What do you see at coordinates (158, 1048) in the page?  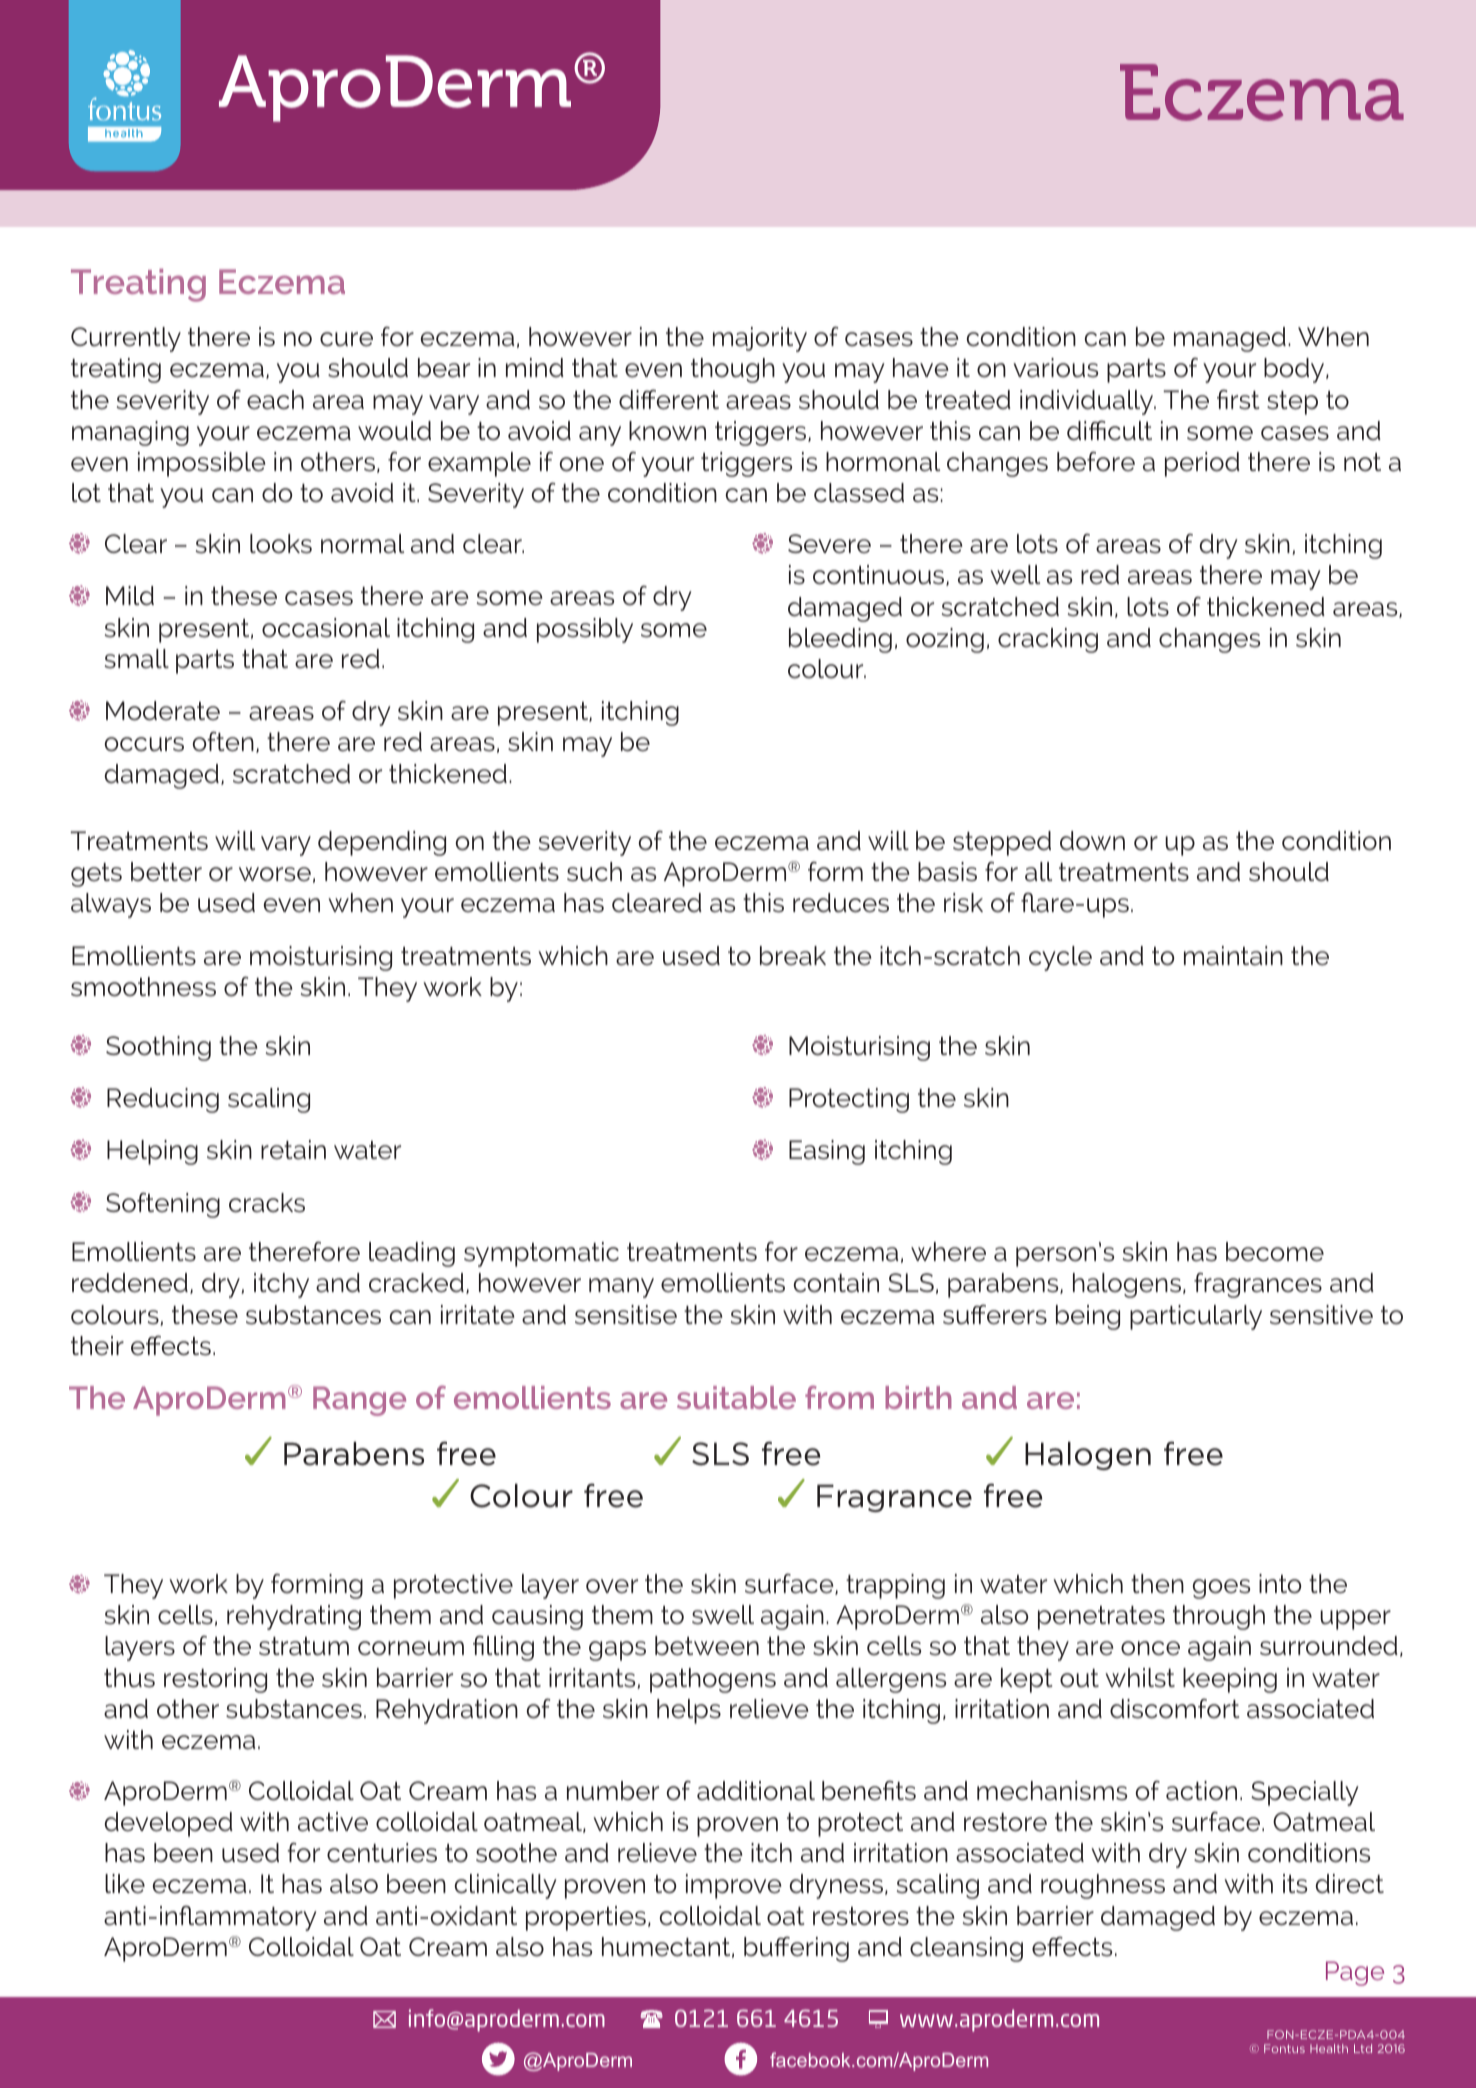 I see `Soothing` at bounding box center [158, 1048].
